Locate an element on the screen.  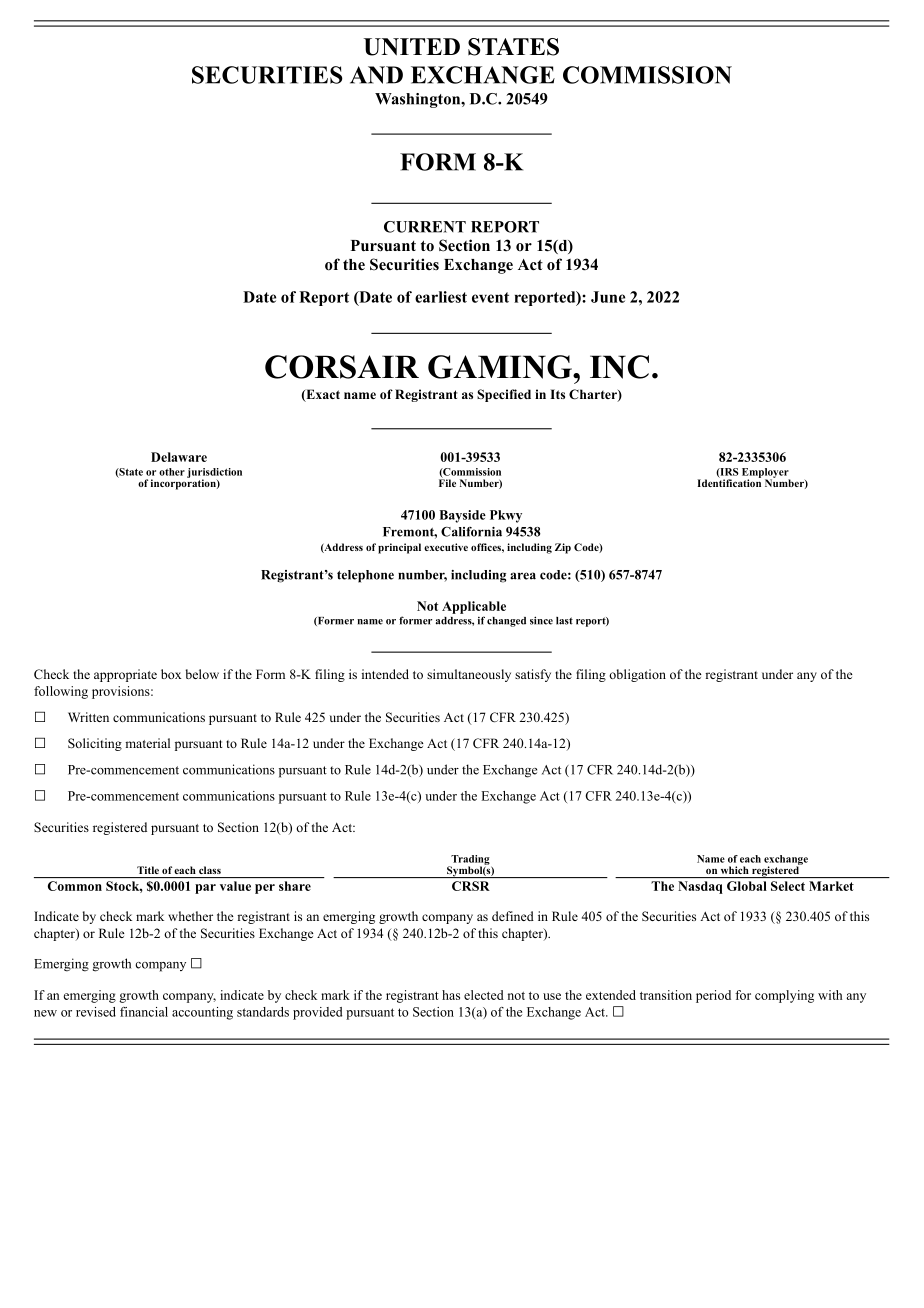
period is located at coordinates (713, 996).
